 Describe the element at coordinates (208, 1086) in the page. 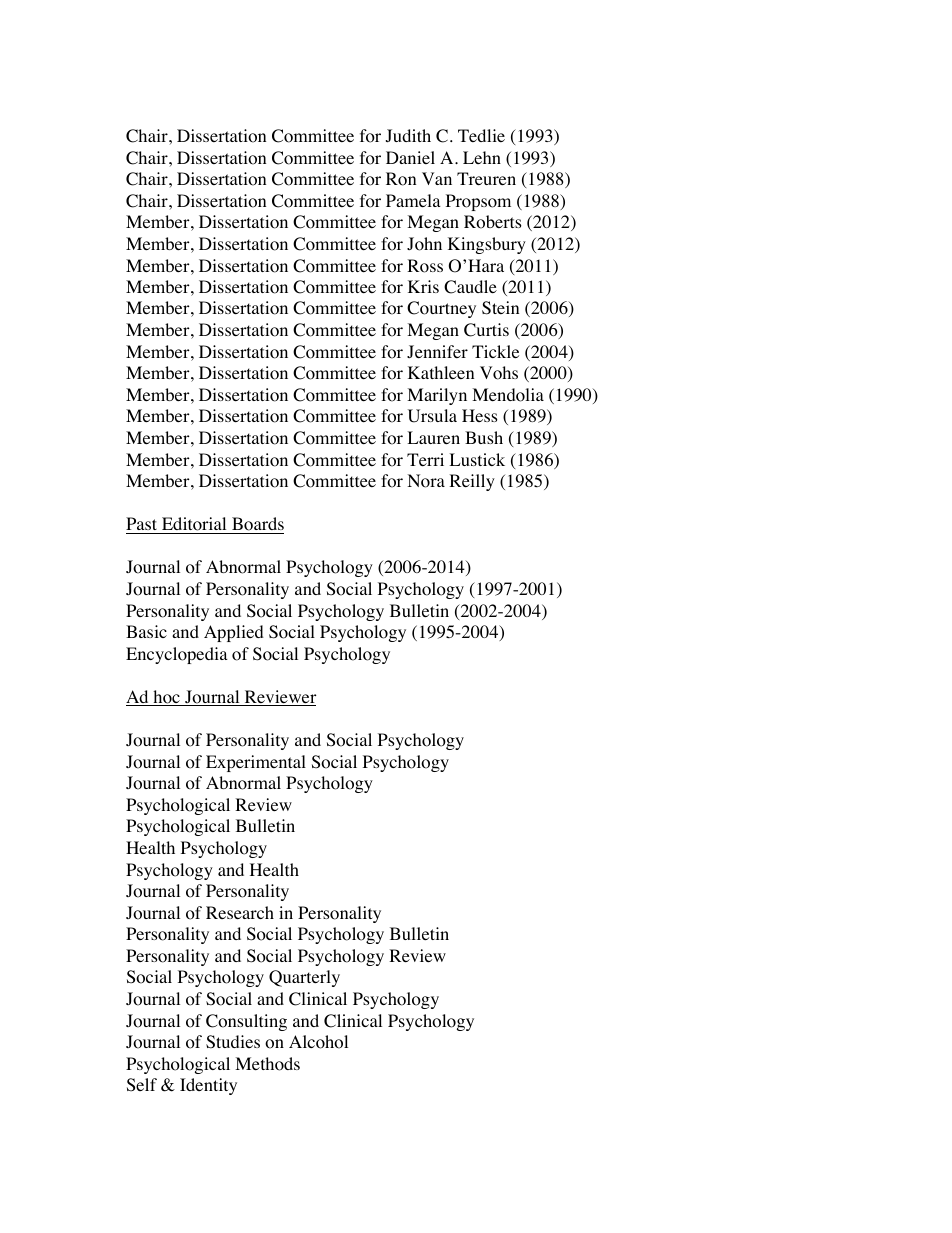

I see `Identity` at that location.
